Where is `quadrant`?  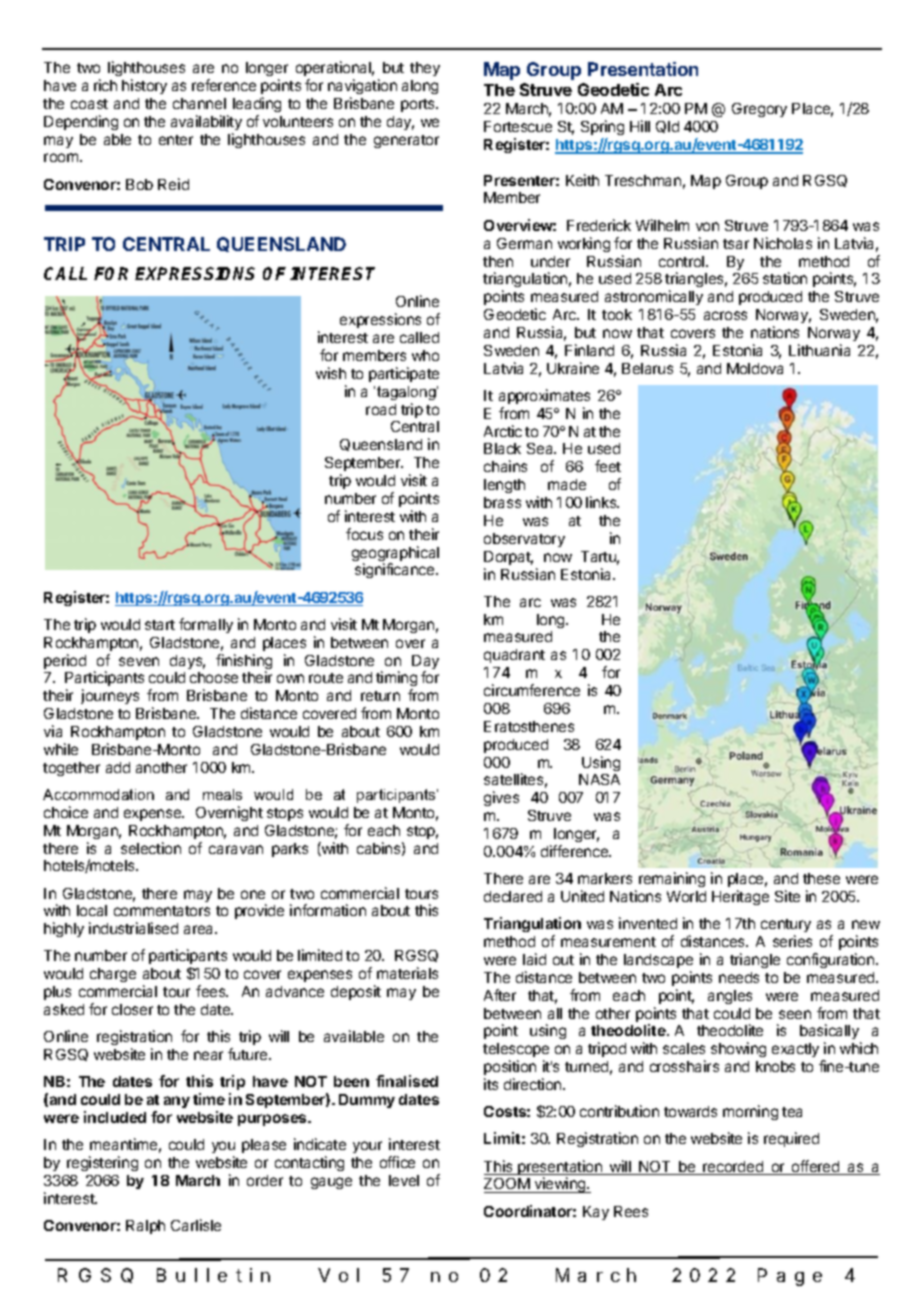
quadrant is located at coordinates (514, 656).
